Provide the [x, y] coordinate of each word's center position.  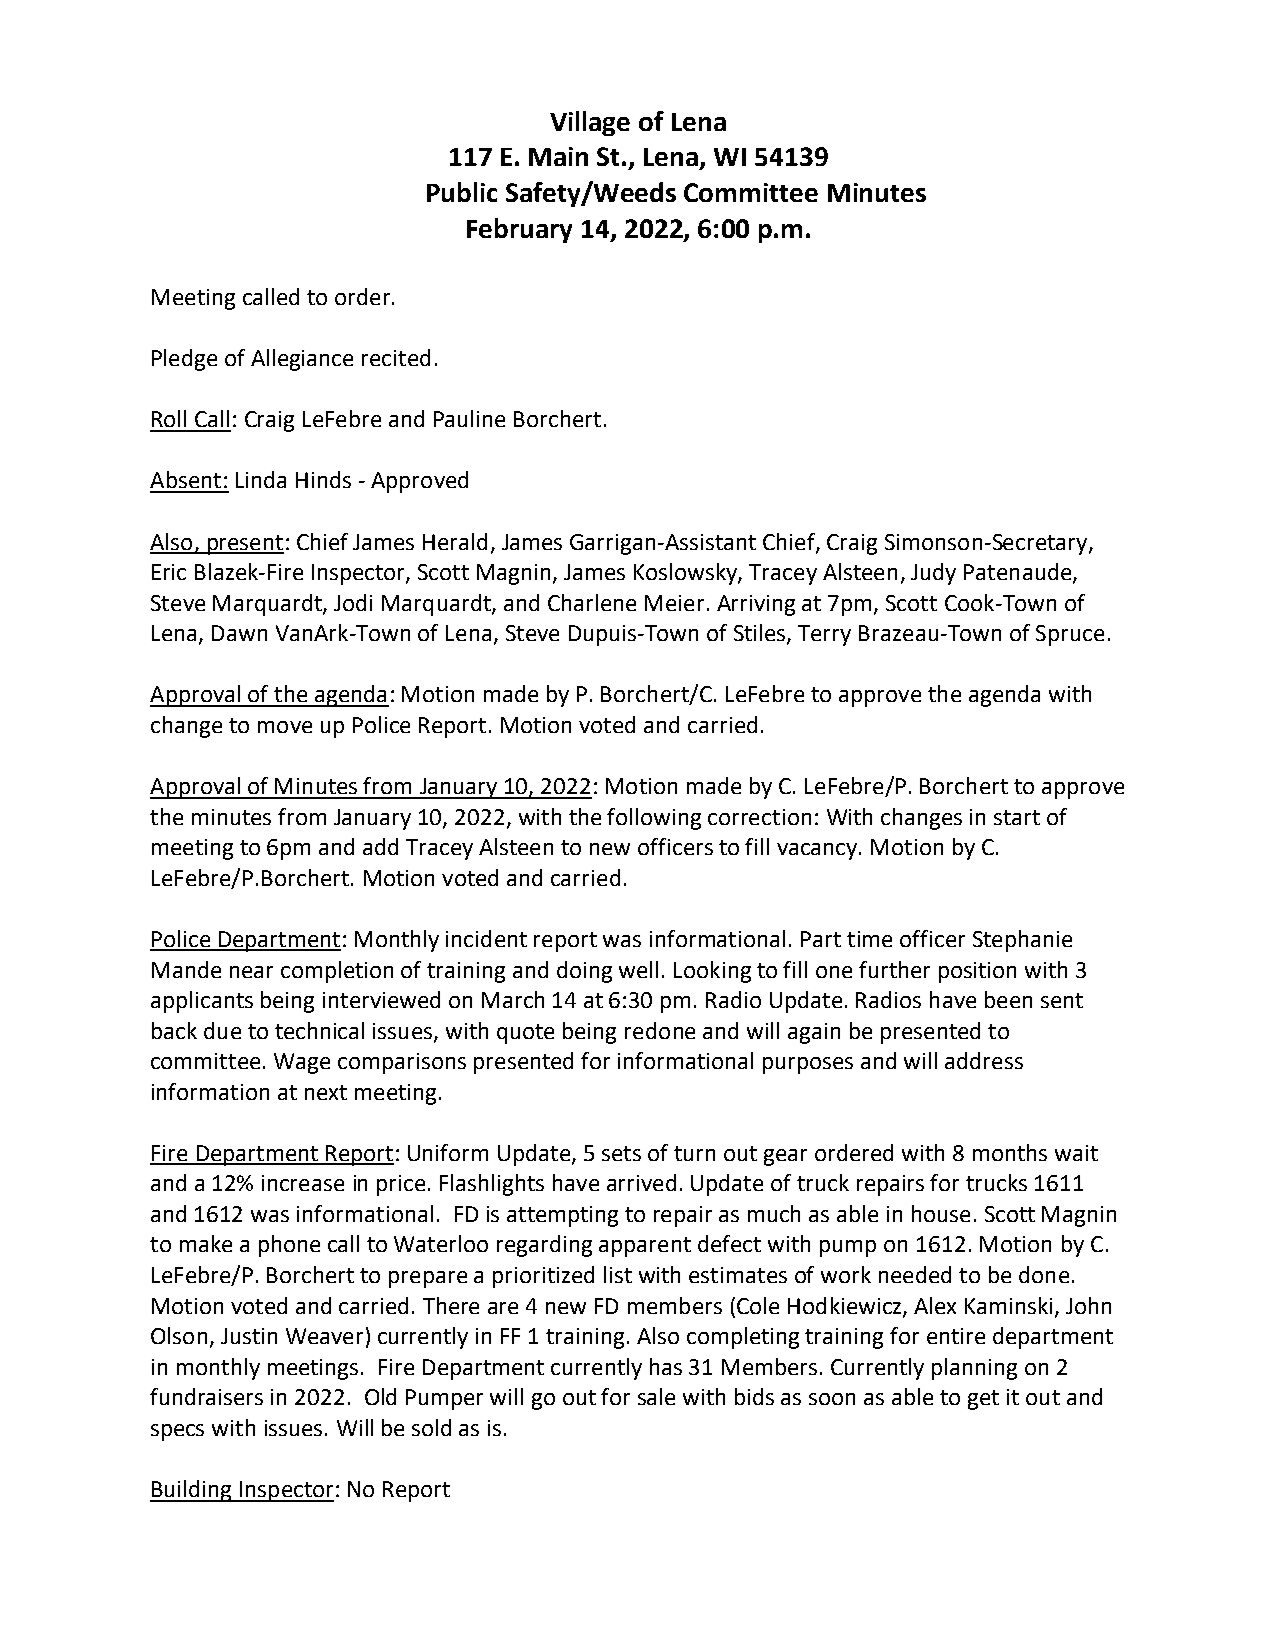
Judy [933, 574]
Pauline [469, 418]
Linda [261, 479]
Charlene [592, 602]
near [251, 972]
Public [462, 192]
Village [590, 123]
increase [303, 1183]
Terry [824, 635]
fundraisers [206, 1396]
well [638, 969]
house [941, 1213]
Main [558, 156]
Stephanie [1022, 941]
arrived [641, 1182]
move [285, 727]
